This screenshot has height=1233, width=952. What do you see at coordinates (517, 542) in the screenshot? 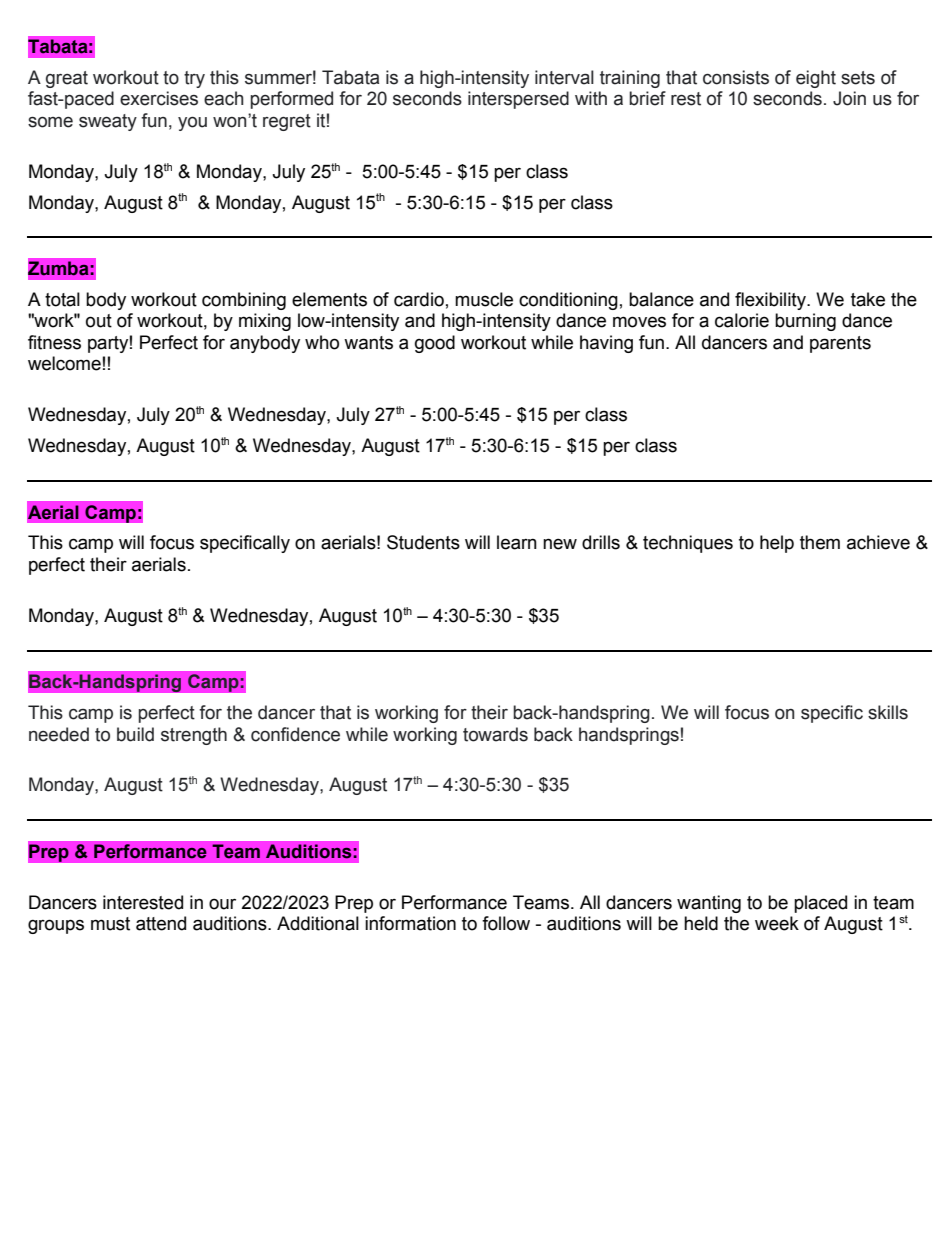
I see `learn` at bounding box center [517, 542].
